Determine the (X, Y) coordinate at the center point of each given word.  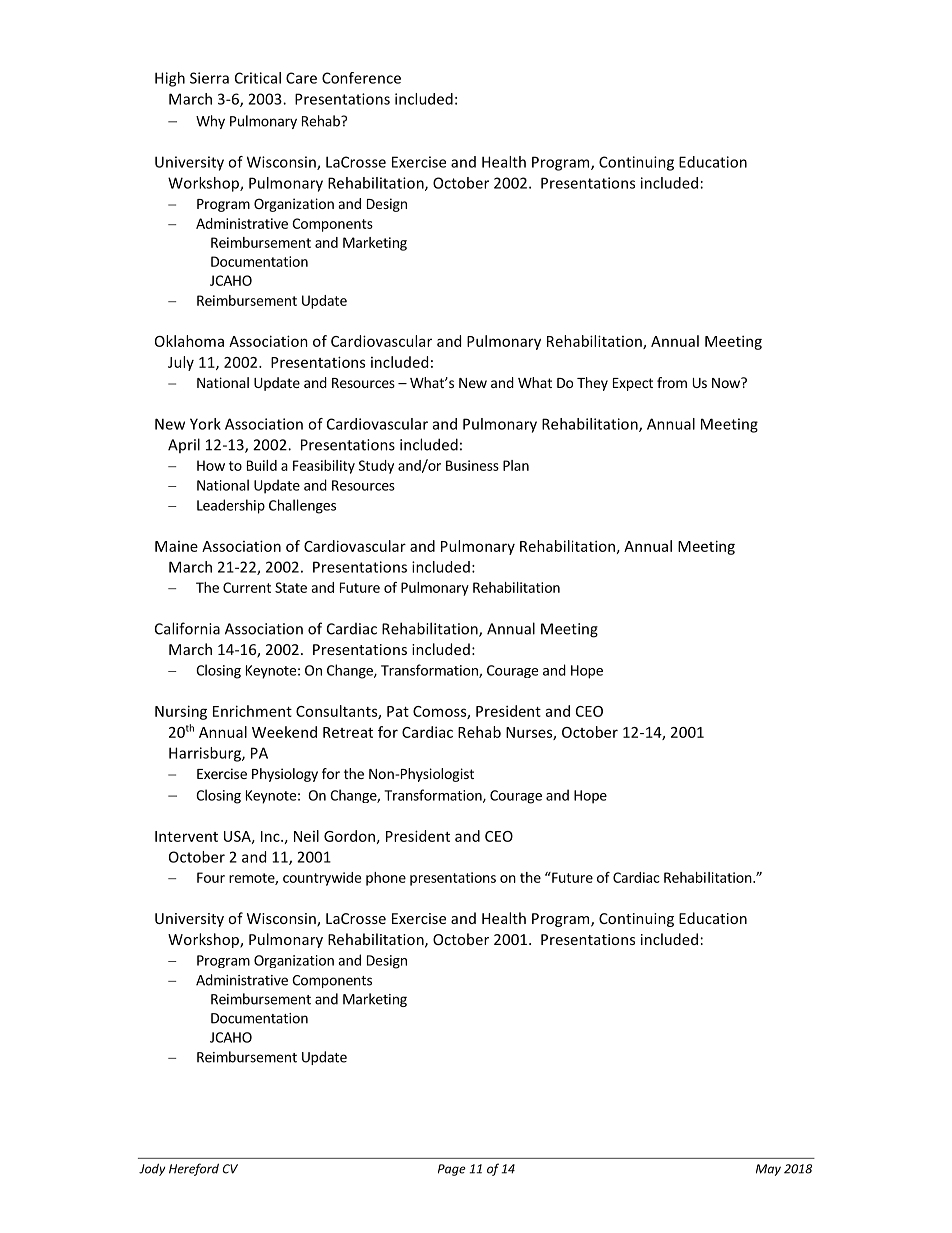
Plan (516, 465)
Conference (361, 78)
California (187, 628)
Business (472, 465)
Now (727, 383)
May (768, 1170)
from (672, 382)
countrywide (322, 879)
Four (211, 877)
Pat (398, 711)
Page (452, 1170)
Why (210, 122)
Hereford (194, 1169)
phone (386, 879)
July (181, 363)
